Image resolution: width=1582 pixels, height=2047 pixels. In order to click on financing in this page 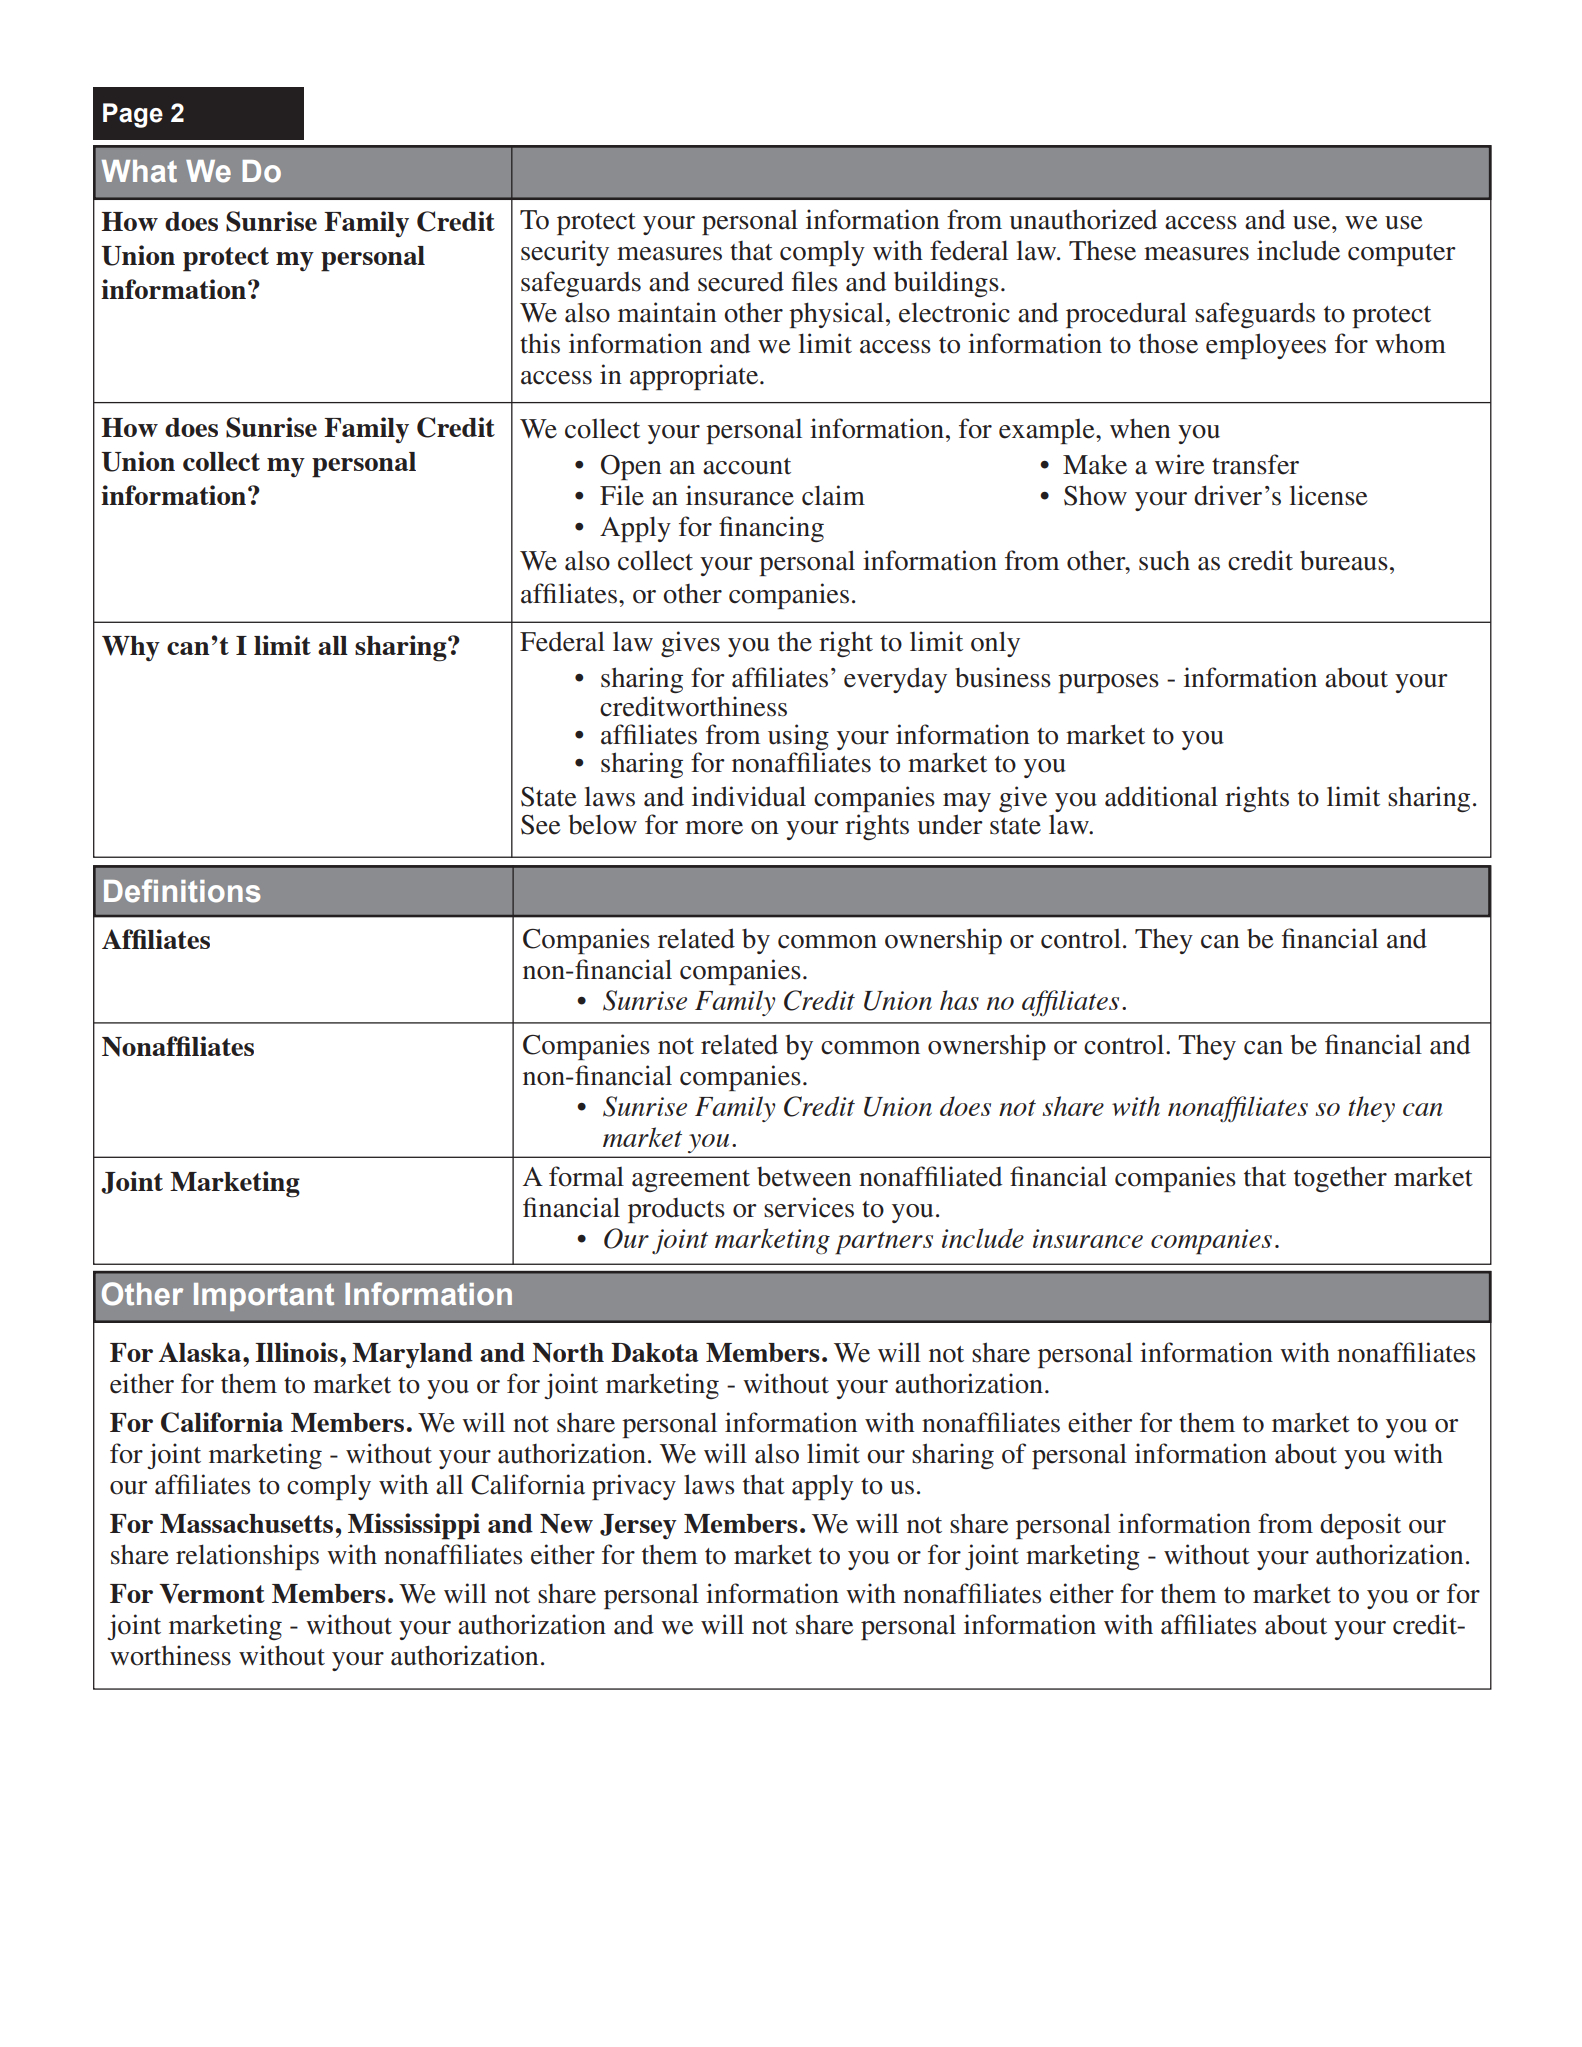, I will do `click(771, 529)`.
